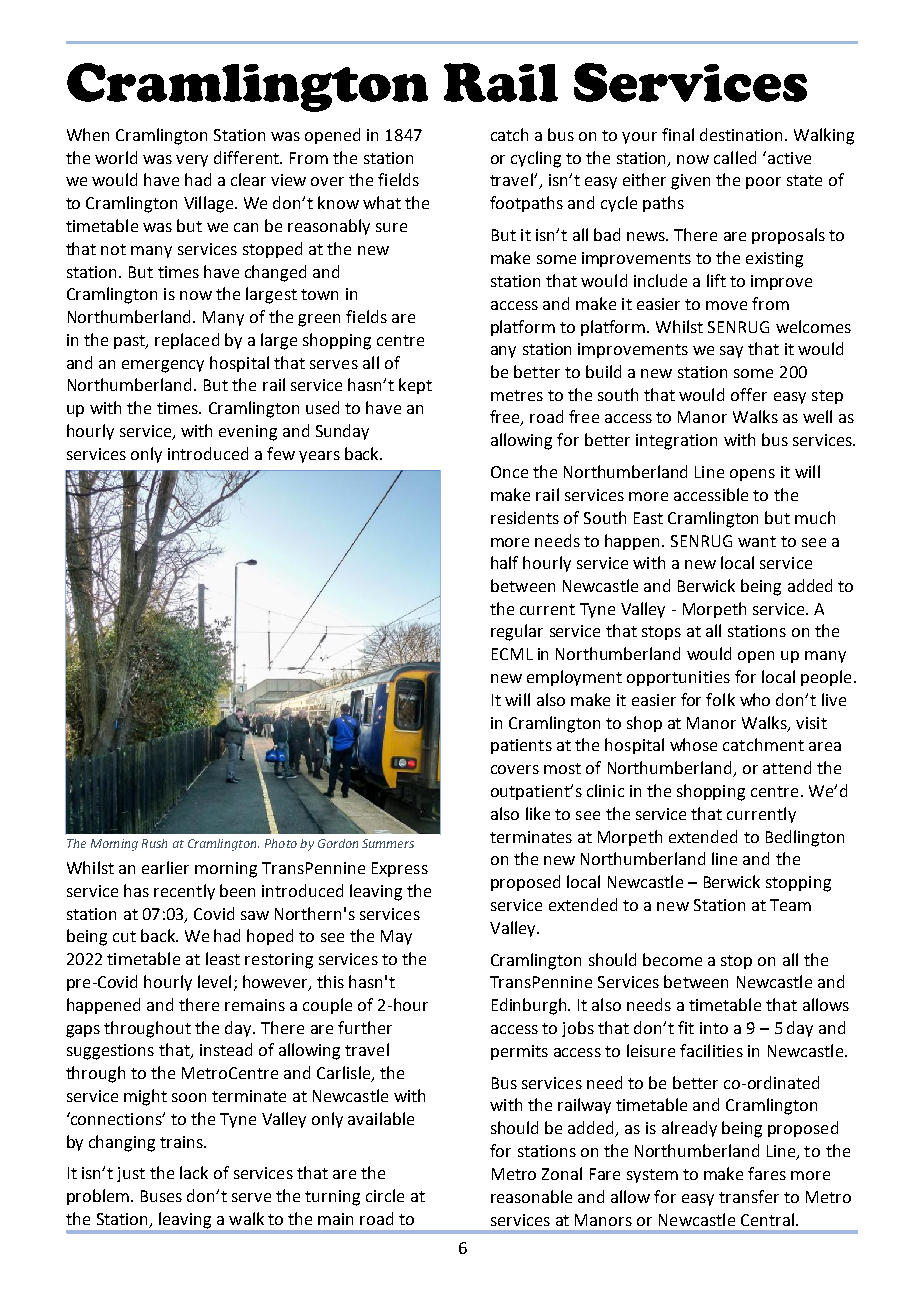  What do you see at coordinates (735, 157) in the page?
I see `called` at bounding box center [735, 157].
